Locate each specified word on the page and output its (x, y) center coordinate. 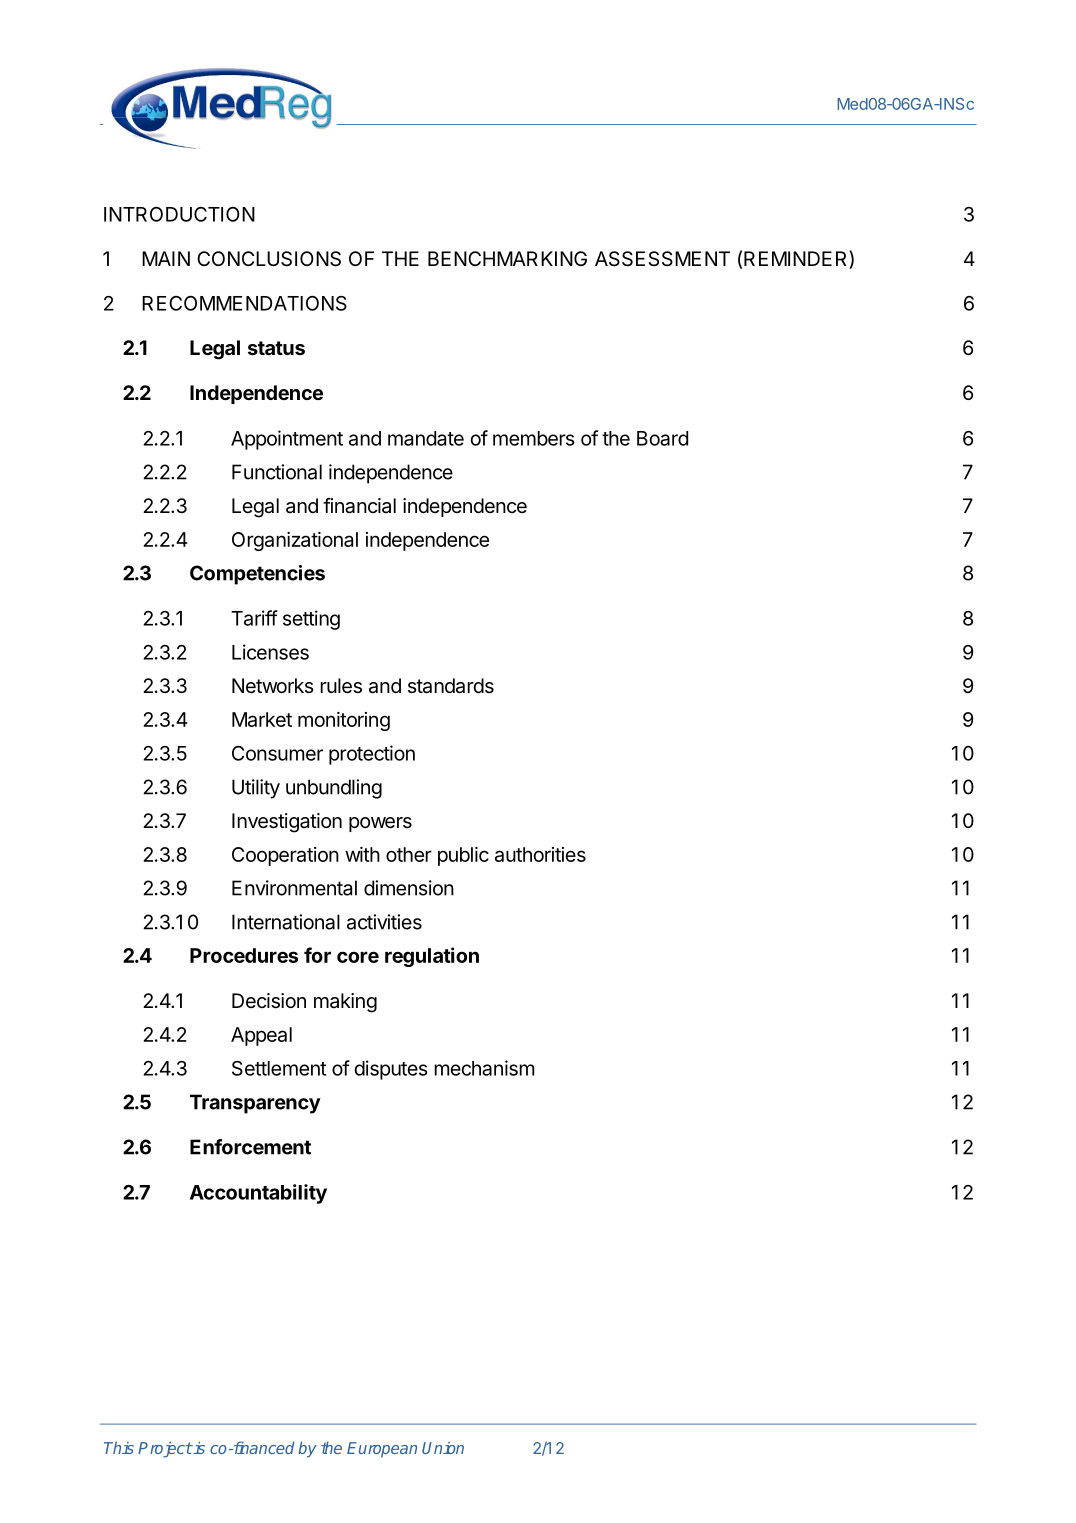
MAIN (166, 258)
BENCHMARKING (507, 258)
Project (165, 1449)
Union (443, 1447)
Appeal (261, 1036)
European (382, 1450)
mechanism (484, 1068)
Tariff (254, 618)
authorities (540, 854)
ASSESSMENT (662, 259)
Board (662, 438)
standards (451, 686)
